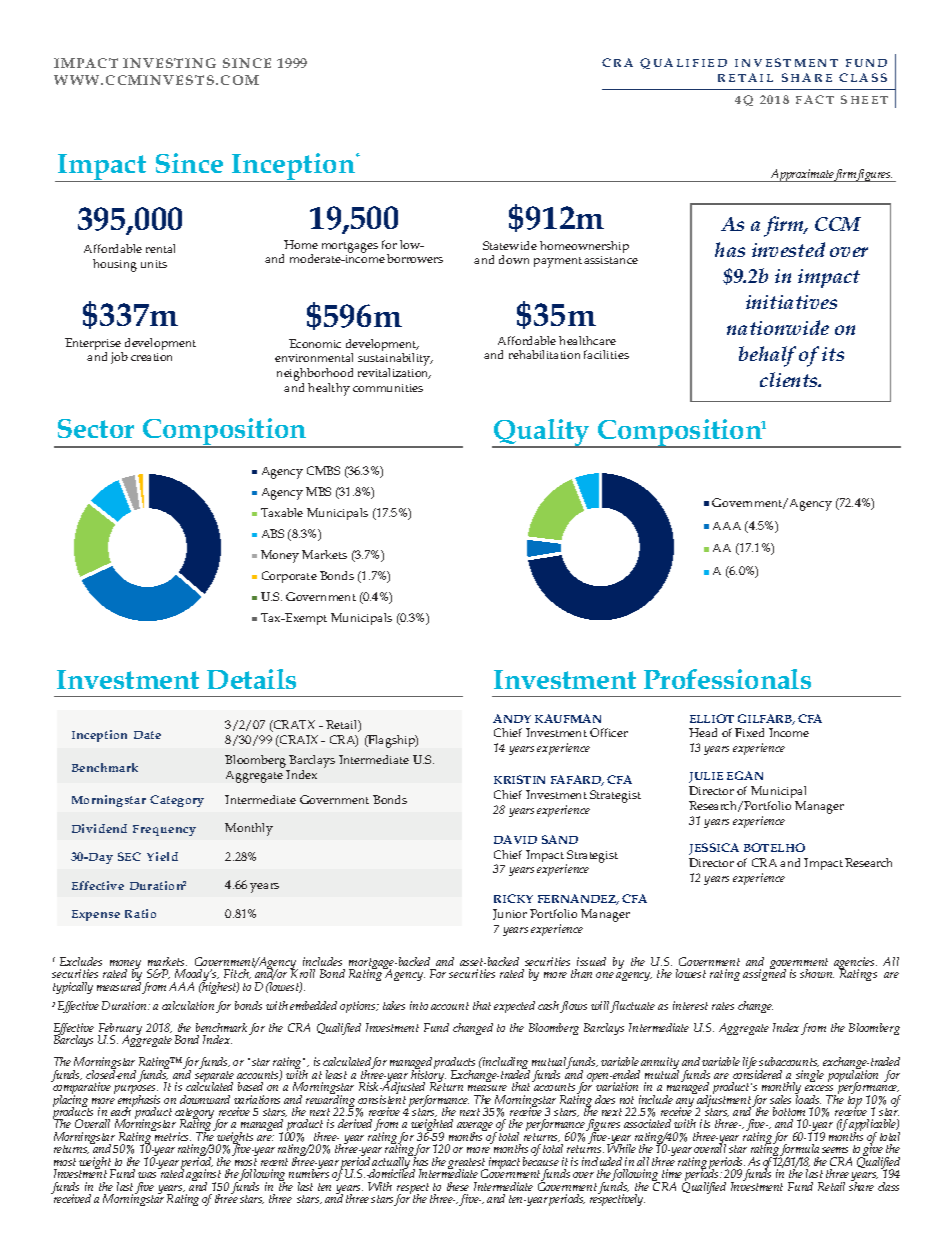  What do you see at coordinates (745, 775) in the screenshot?
I see `EGAN` at bounding box center [745, 775].
